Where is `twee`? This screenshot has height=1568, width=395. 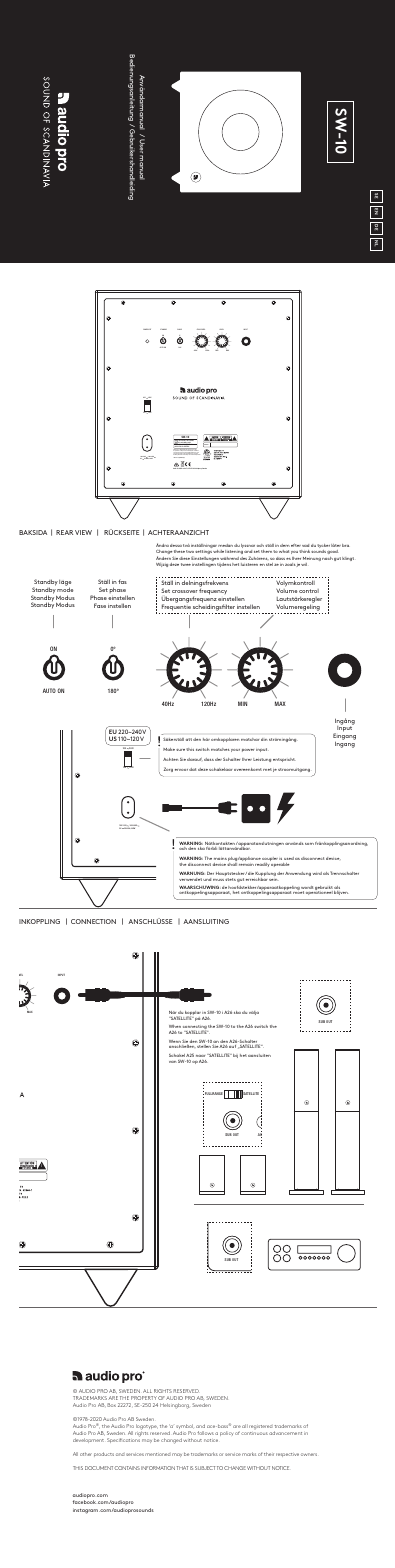
twee is located at coordinates (186, 564).
